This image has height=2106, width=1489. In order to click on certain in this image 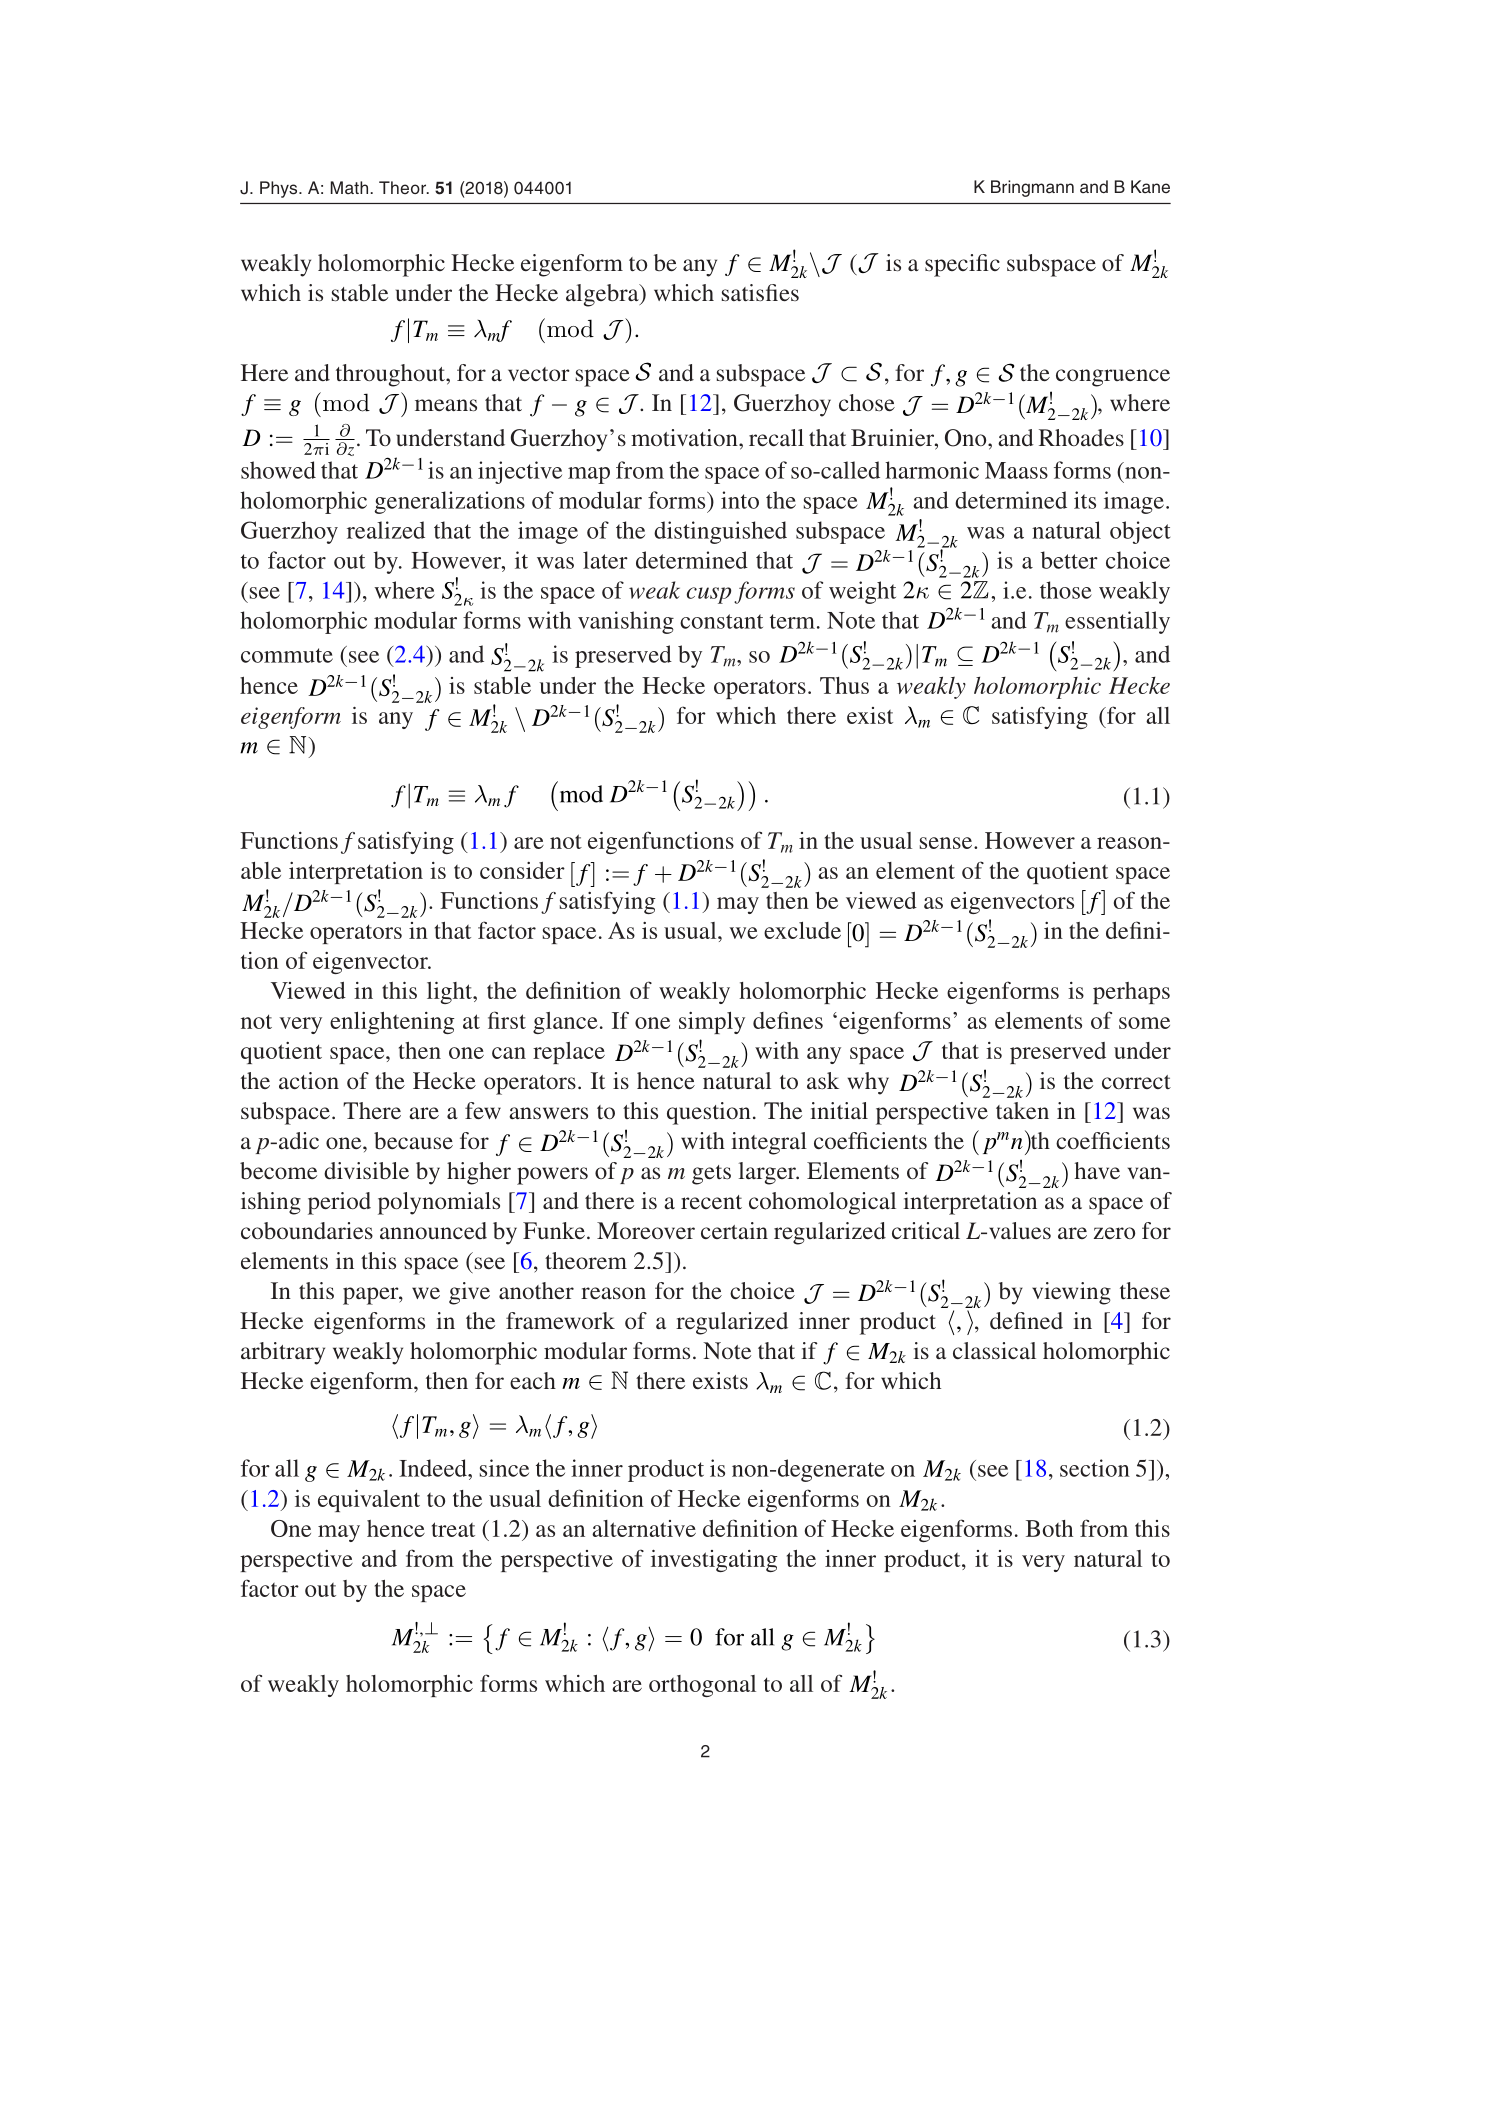, I will do `click(734, 1230)`.
